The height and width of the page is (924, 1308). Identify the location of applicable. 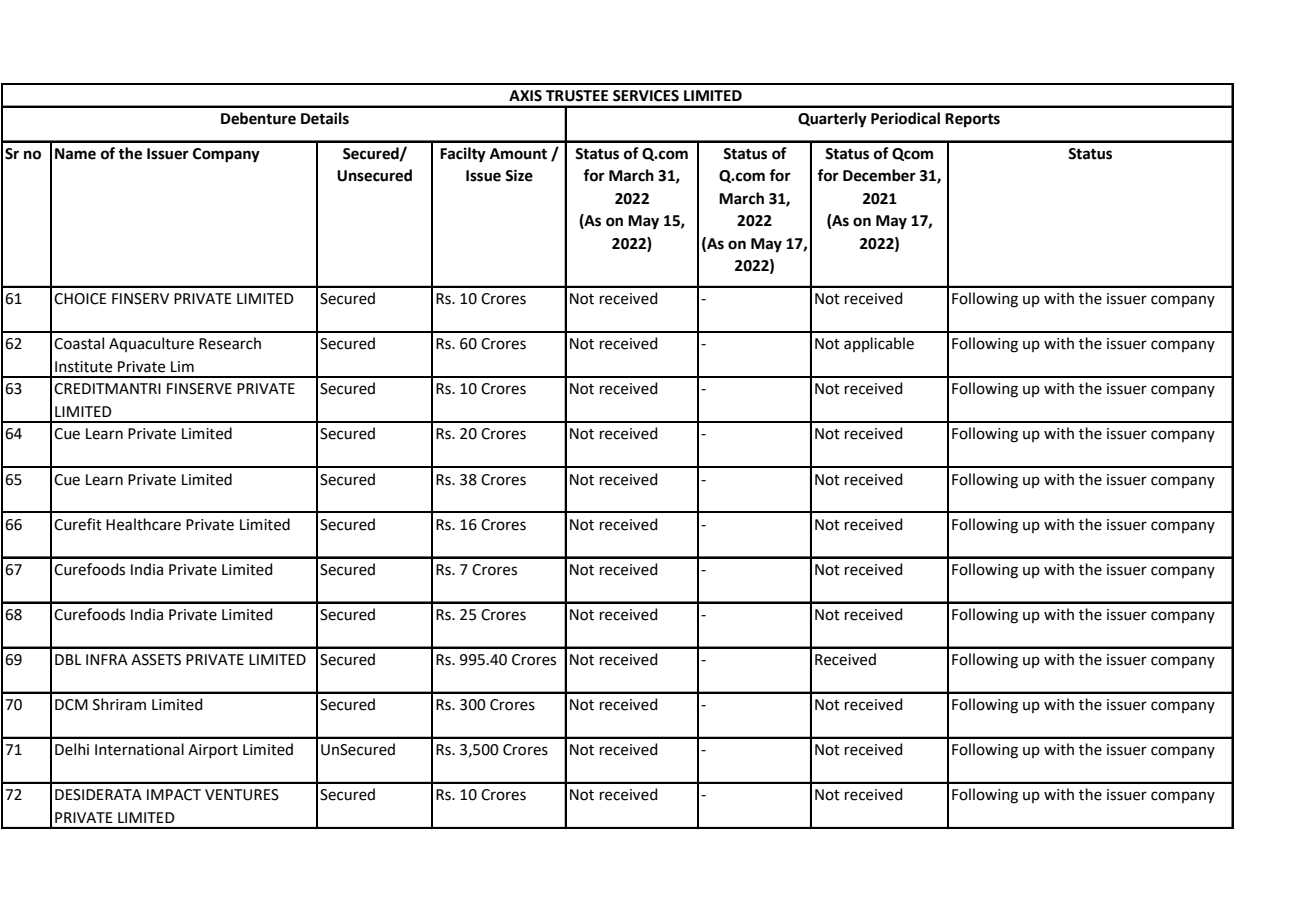
(879, 344).
